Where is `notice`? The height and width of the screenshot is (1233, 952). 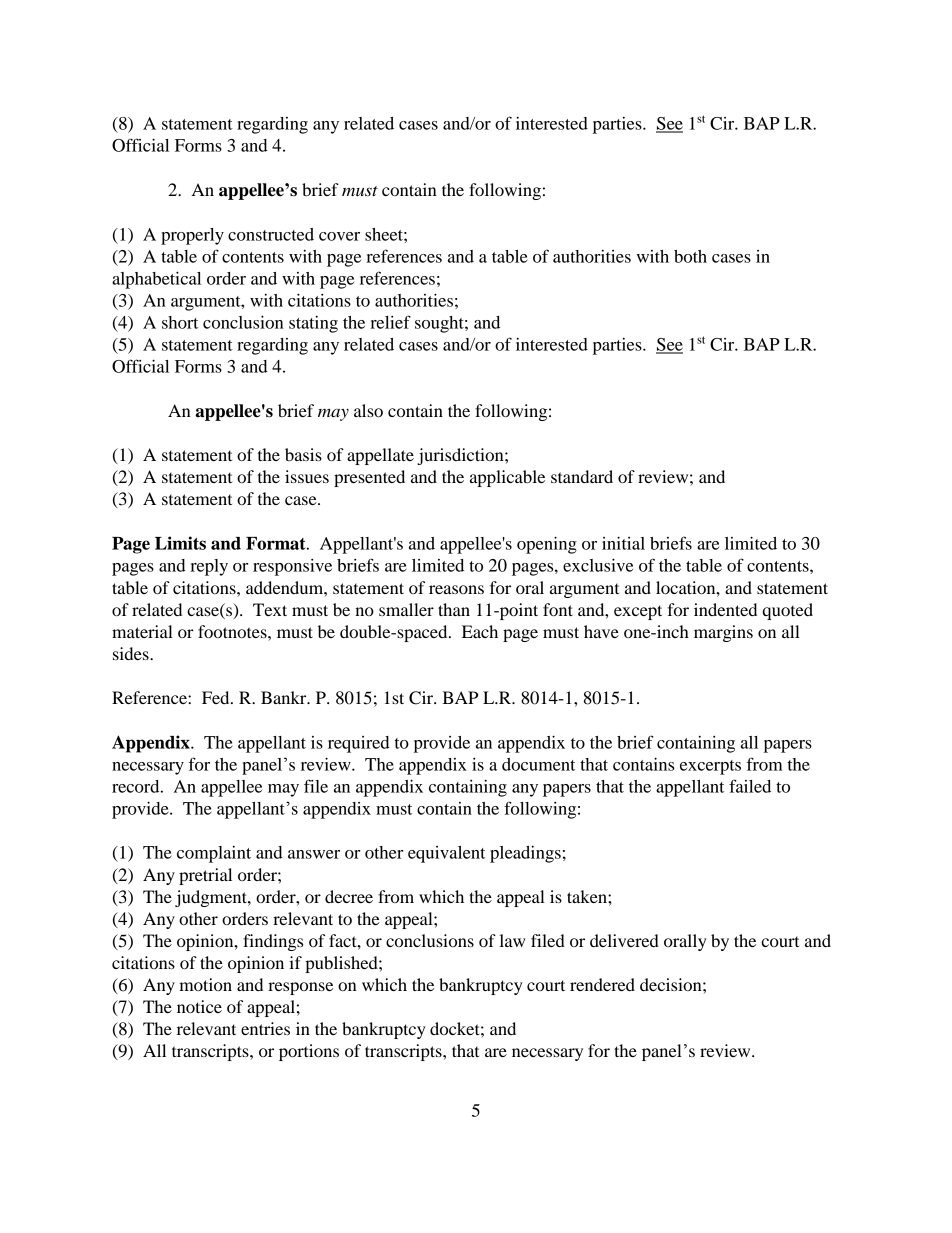
notice is located at coordinates (199, 1006).
